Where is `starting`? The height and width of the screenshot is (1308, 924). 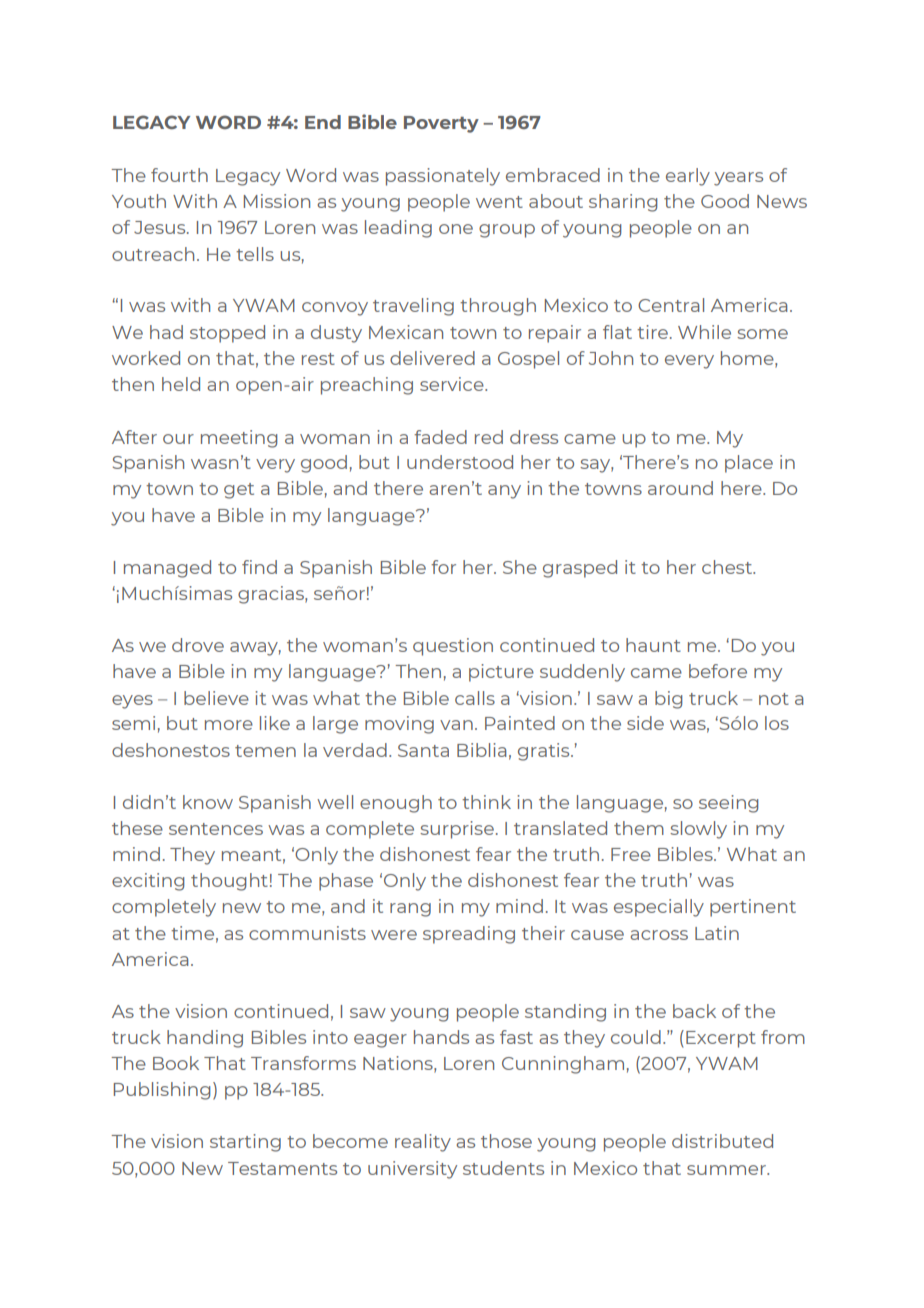 starting is located at coordinates (245, 1143).
